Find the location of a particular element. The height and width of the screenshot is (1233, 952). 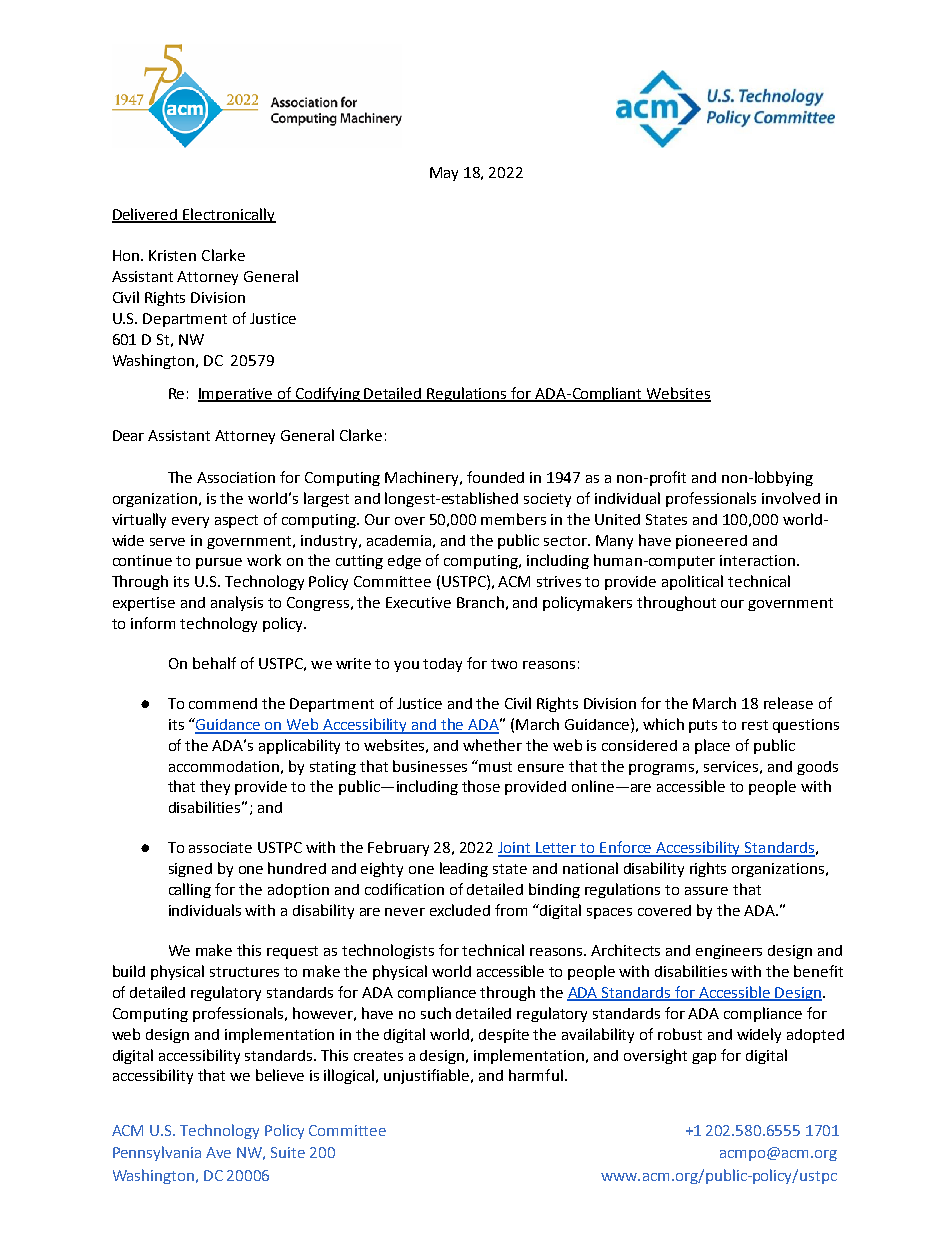

Electronically is located at coordinates (228, 215).
